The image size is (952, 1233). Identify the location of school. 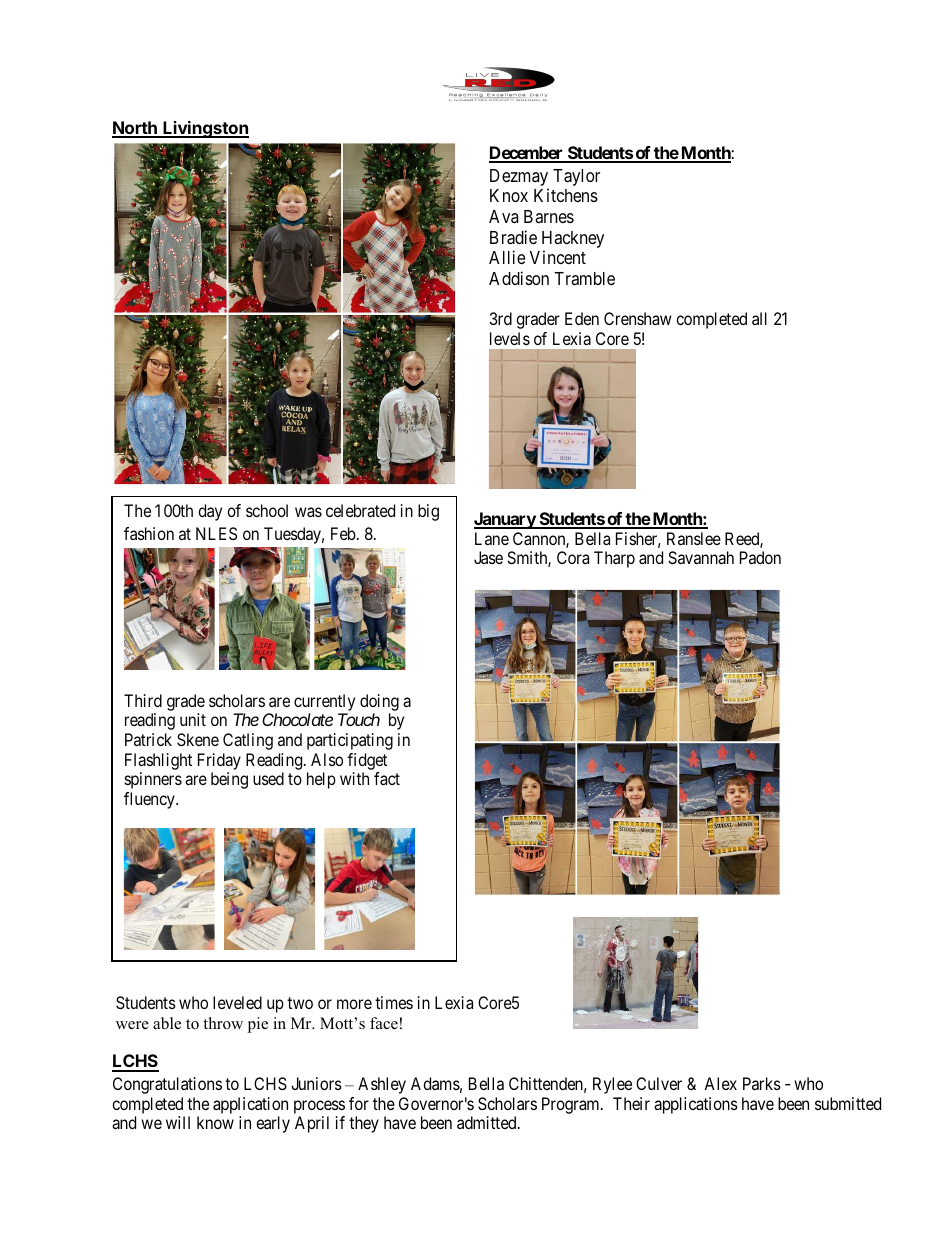
(267, 510).
